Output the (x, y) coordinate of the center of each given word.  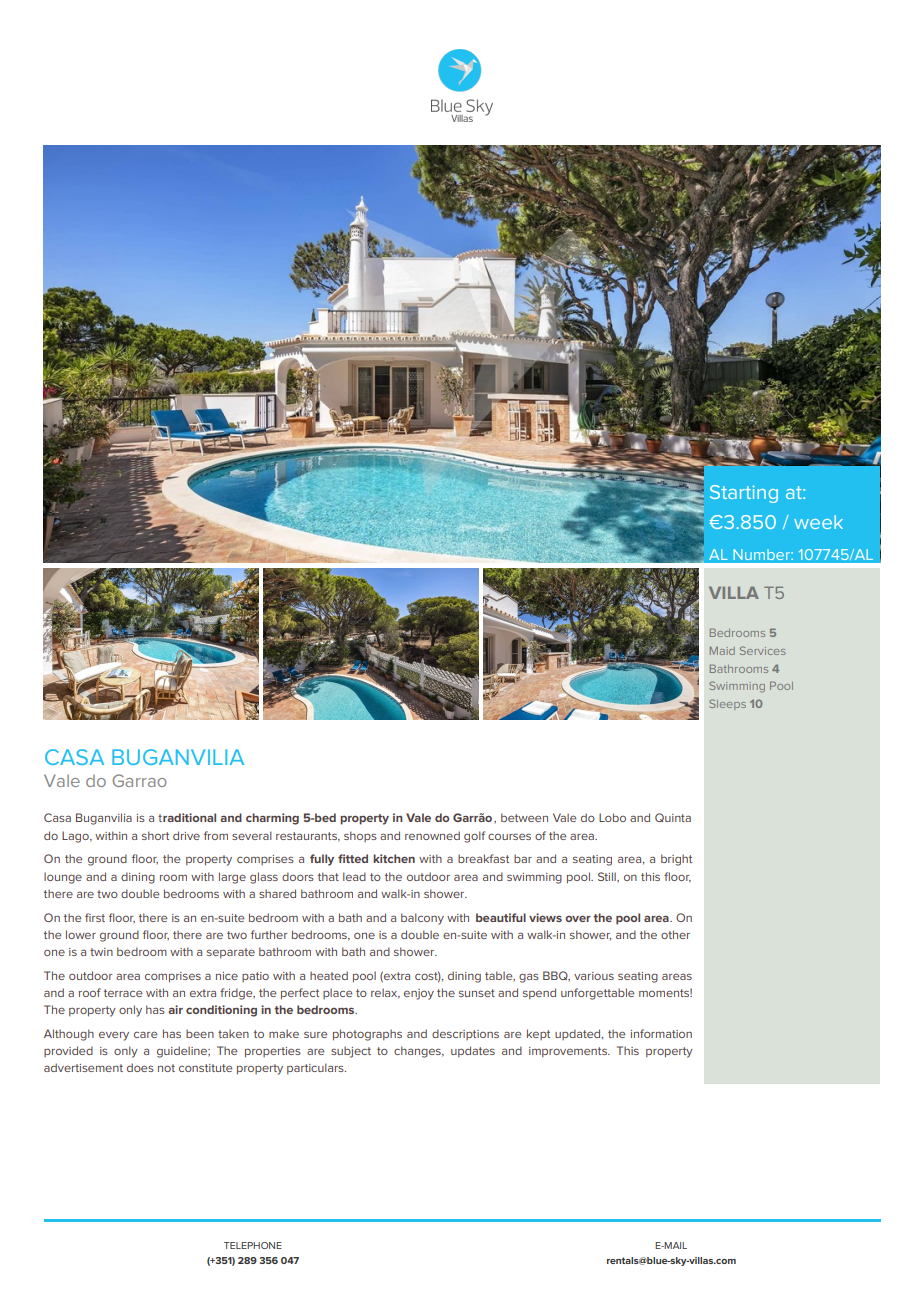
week (818, 522)
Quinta (673, 817)
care (145, 1035)
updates (473, 1051)
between (524, 817)
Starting (744, 494)
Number (762, 554)
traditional (187, 817)
